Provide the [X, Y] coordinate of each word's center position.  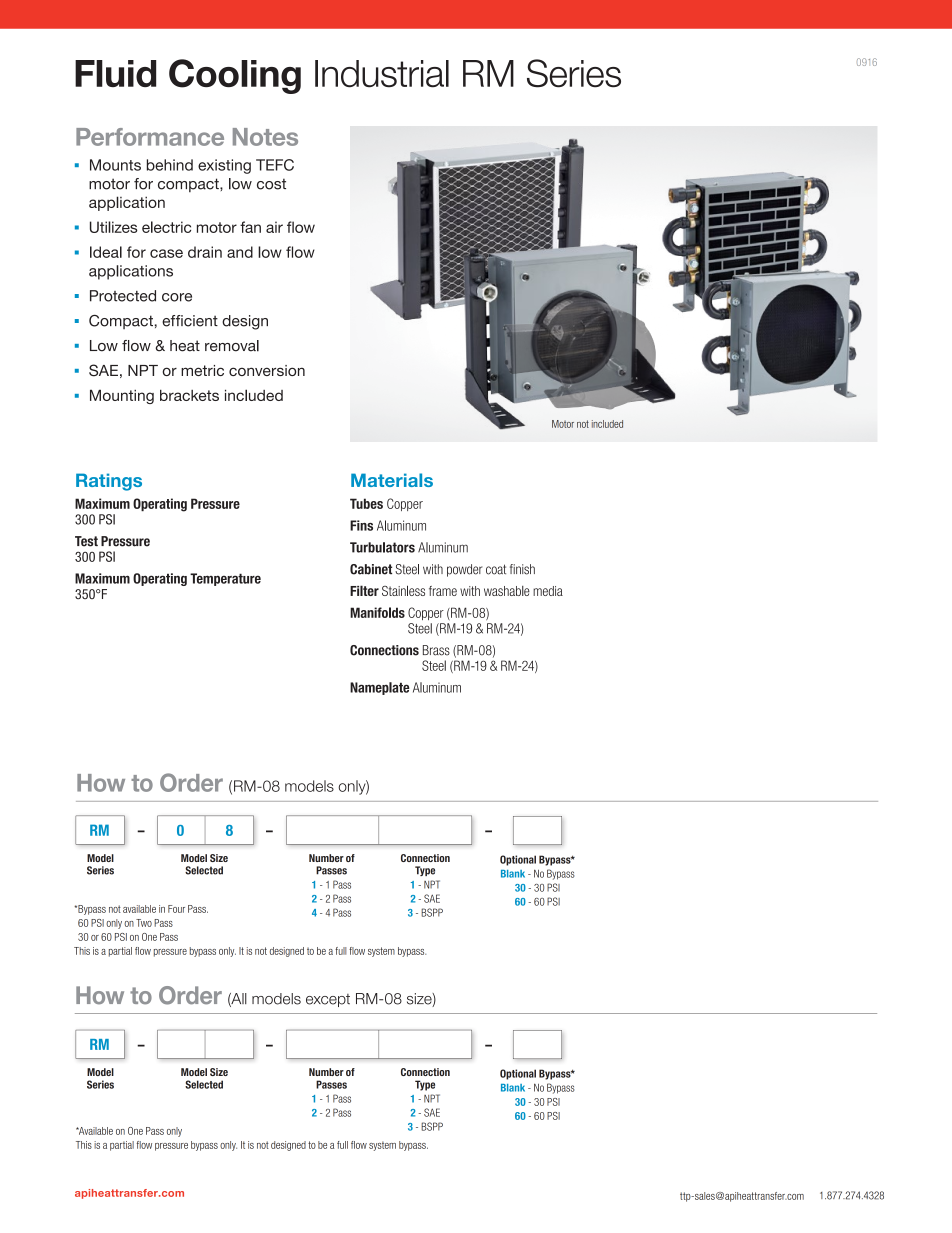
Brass [436, 650]
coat [496, 569]
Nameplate [379, 688]
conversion [267, 370]
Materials [392, 480]
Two [144, 923]
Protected [123, 296]
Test [86, 541]
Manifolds [377, 612]
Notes [265, 137]
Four [176, 909]
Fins [361, 525]
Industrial [382, 74]
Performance [150, 137]
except [328, 1000]
